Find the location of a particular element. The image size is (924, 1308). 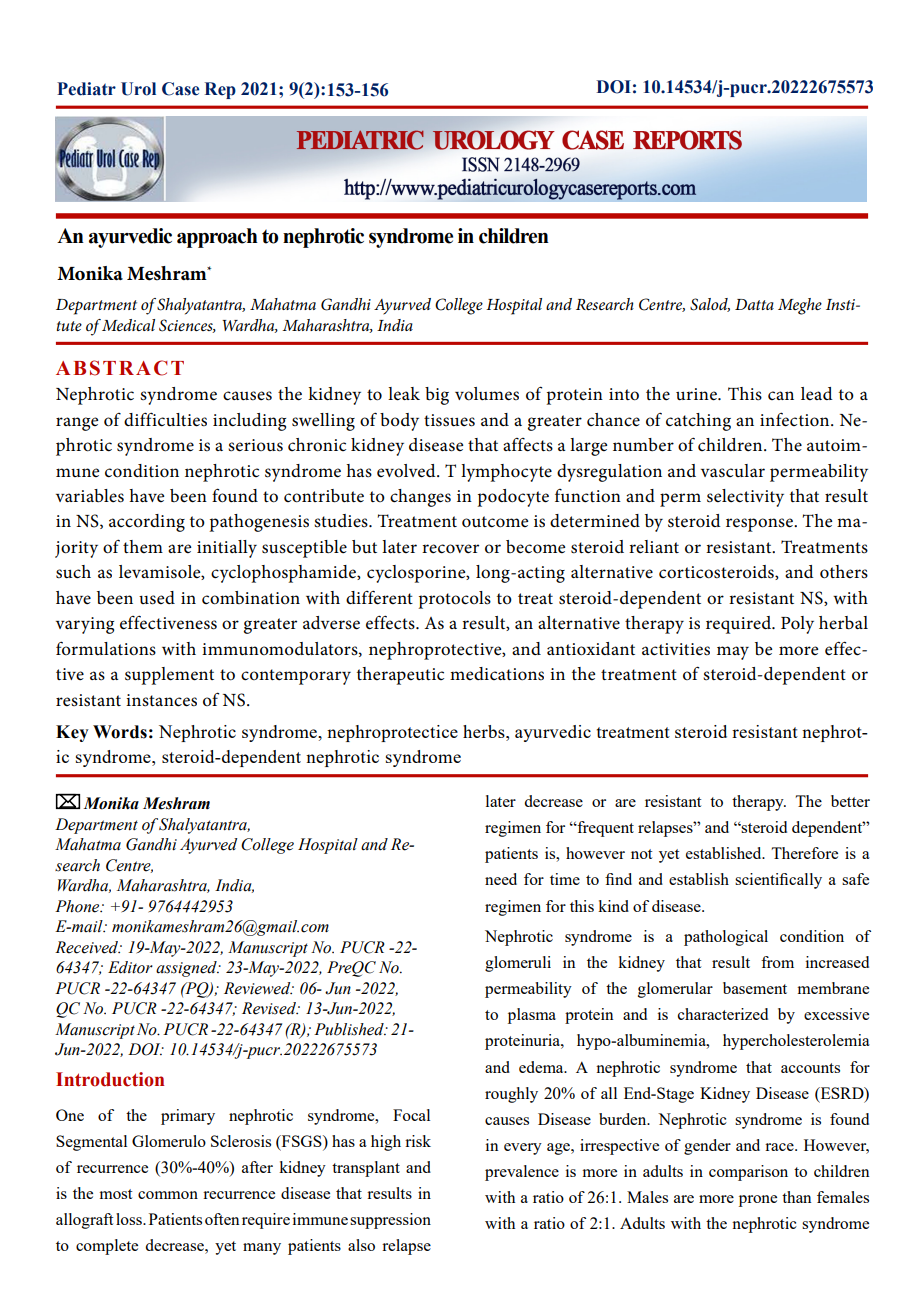

Phone is located at coordinates (78, 906).
